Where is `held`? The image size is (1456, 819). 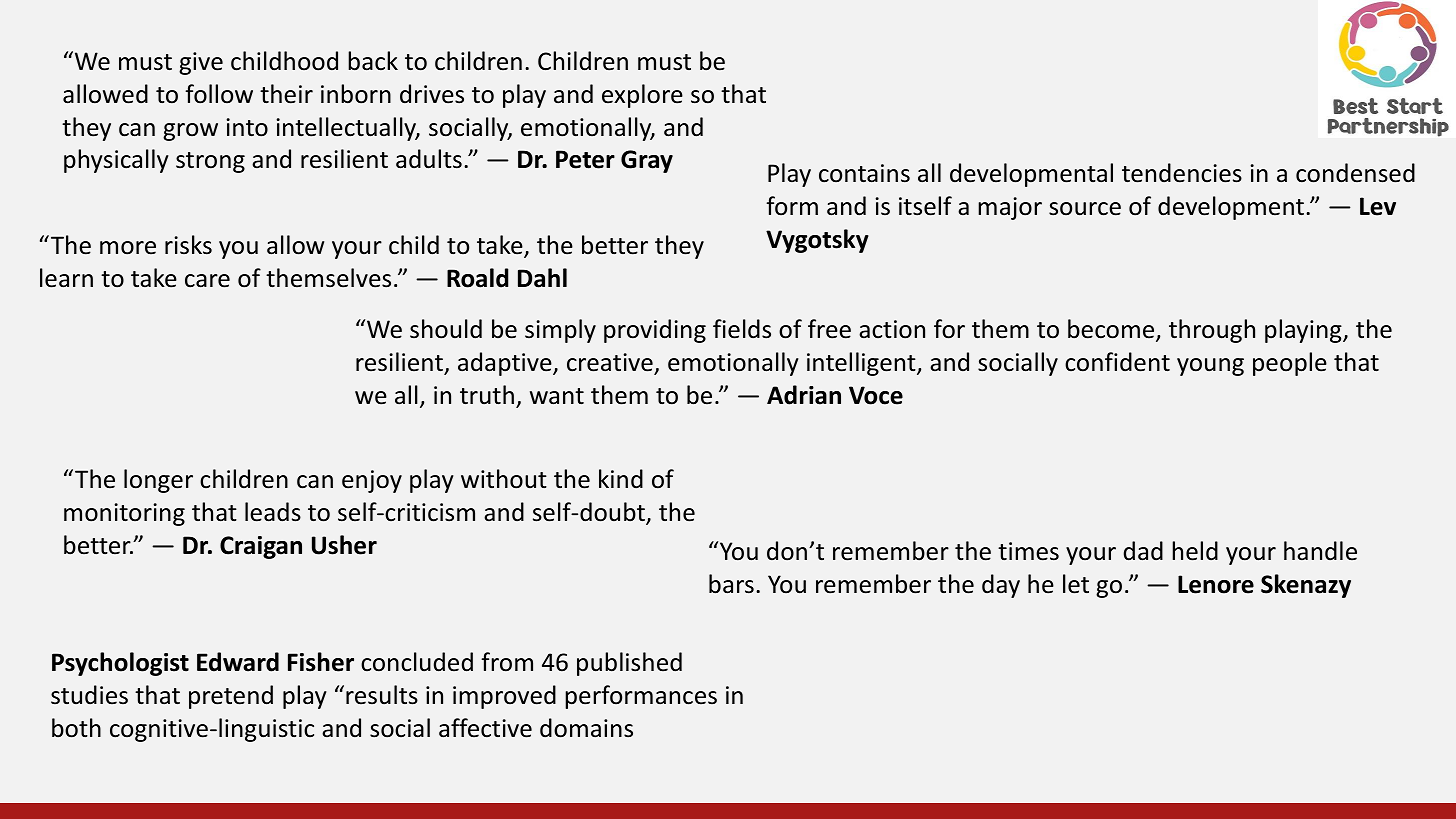
held is located at coordinates (1195, 551).
